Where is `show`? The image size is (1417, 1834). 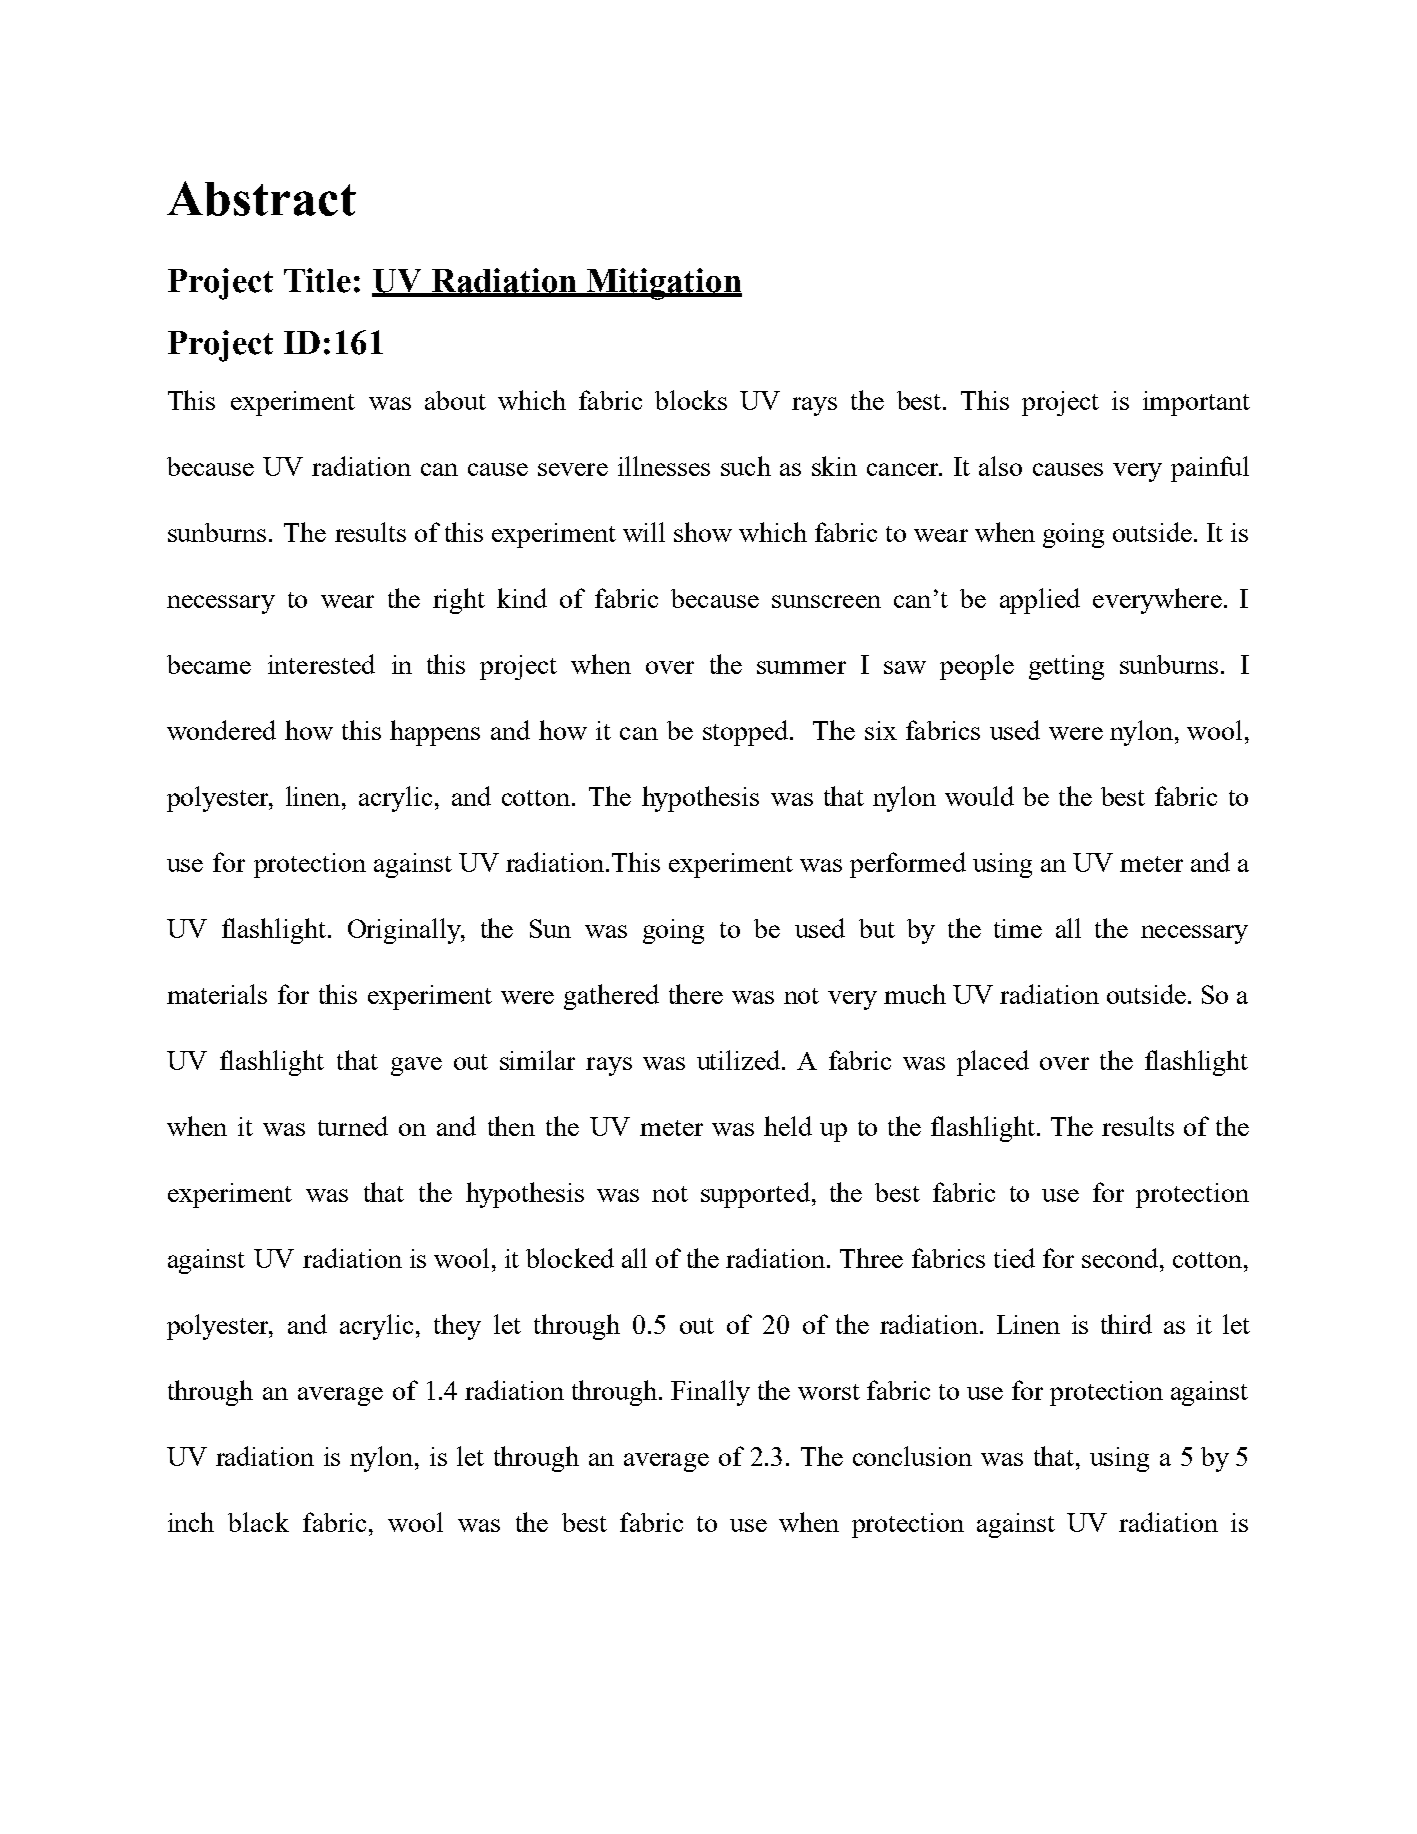
show is located at coordinates (703, 532).
